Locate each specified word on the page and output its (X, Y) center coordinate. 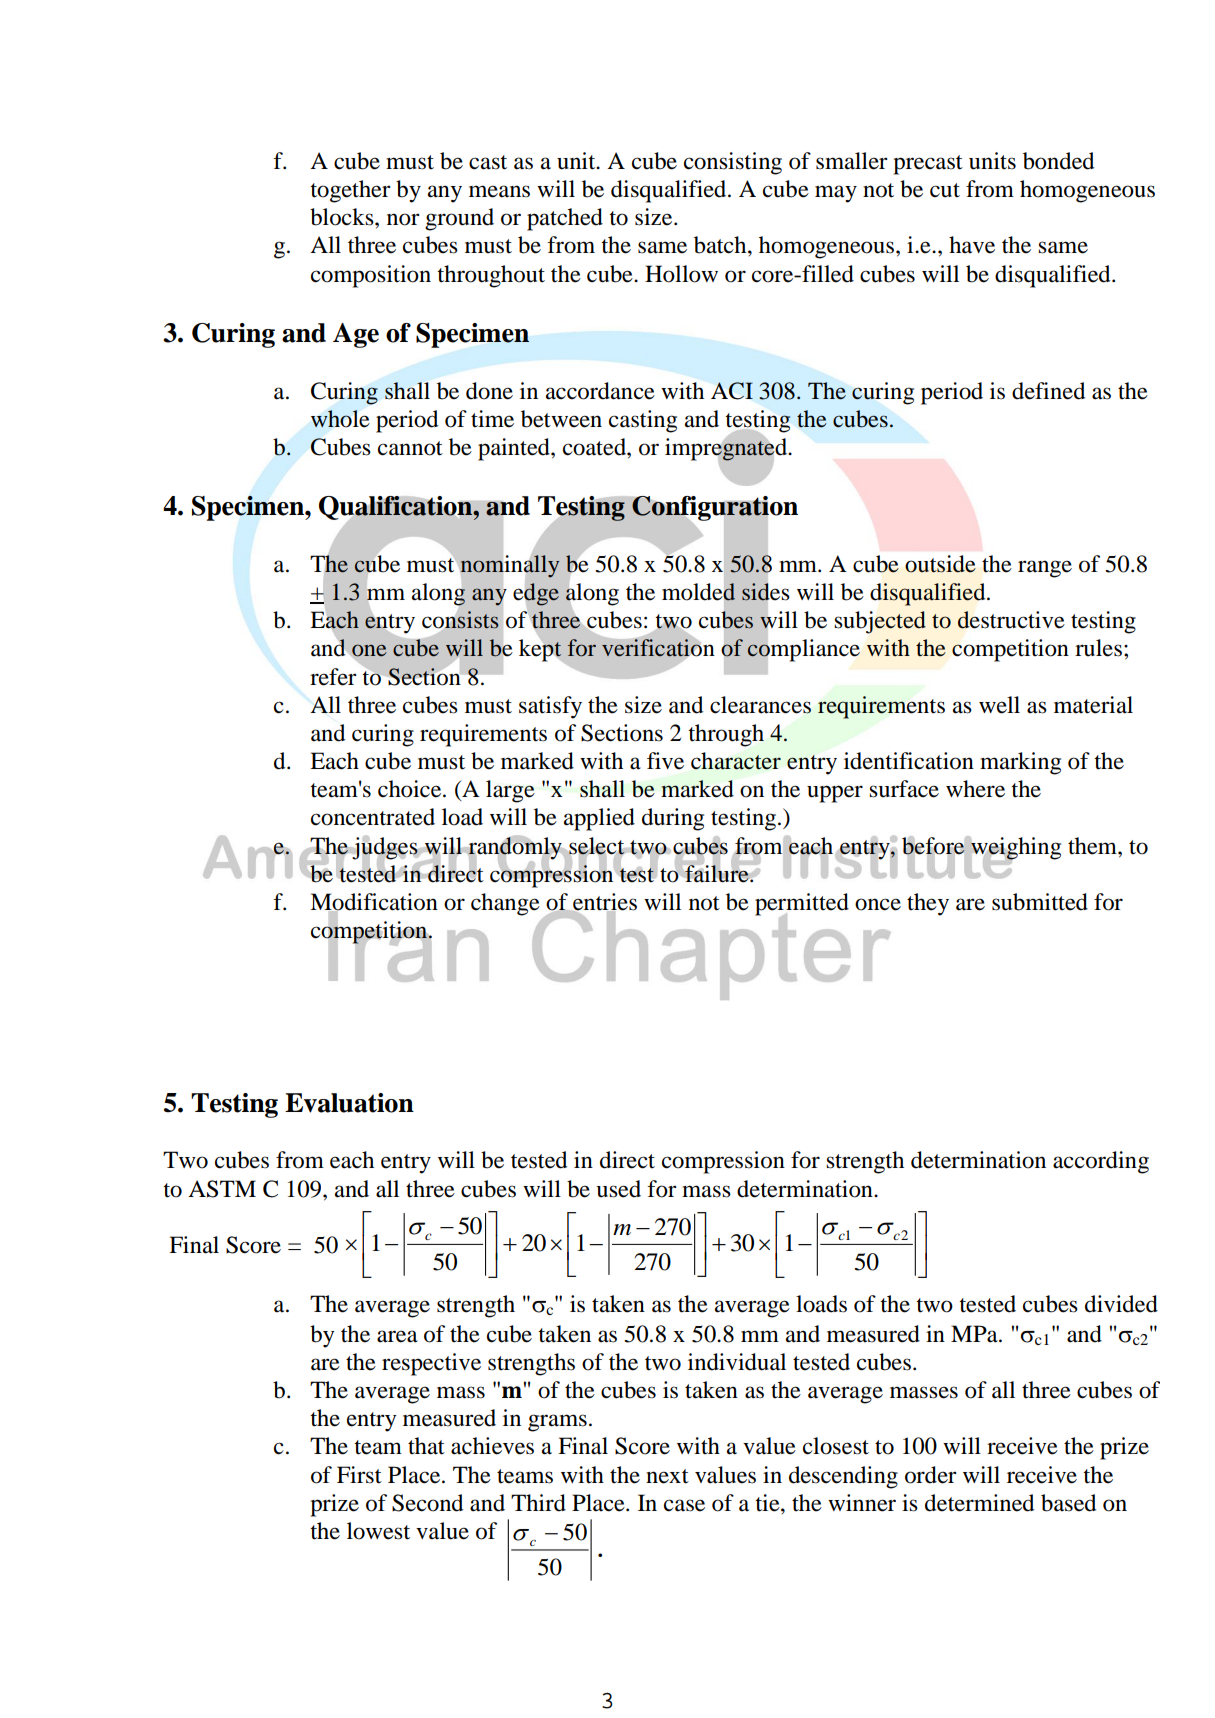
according (1101, 1162)
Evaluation (349, 1103)
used (618, 1189)
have (972, 245)
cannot (410, 448)
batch (721, 245)
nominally (510, 566)
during (673, 819)
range (1045, 569)
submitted (1040, 902)
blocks (343, 217)
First (359, 1475)
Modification (374, 903)
